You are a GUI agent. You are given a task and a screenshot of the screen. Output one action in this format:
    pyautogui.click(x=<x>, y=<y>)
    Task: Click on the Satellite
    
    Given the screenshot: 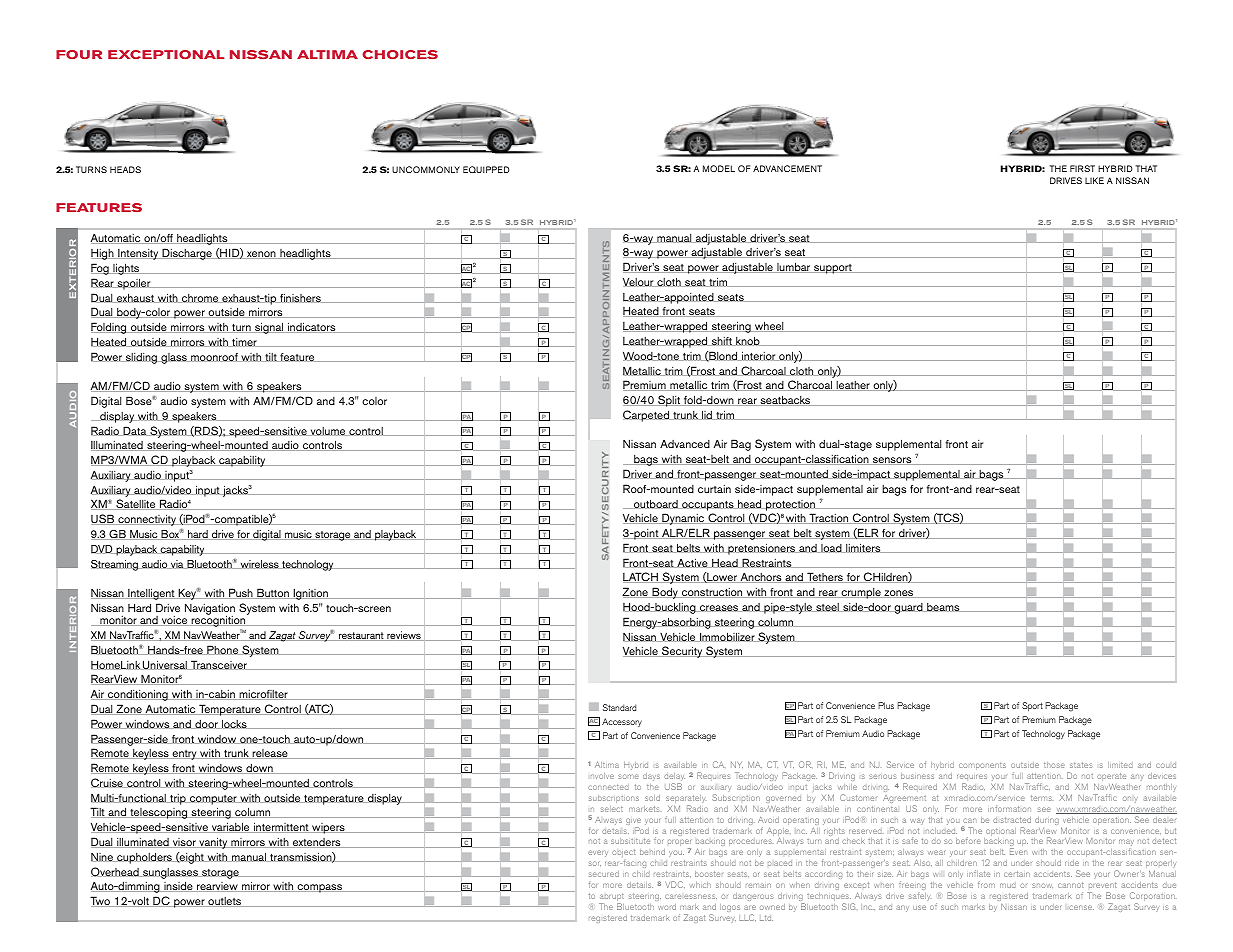 What is the action you would take?
    pyautogui.click(x=136, y=504)
